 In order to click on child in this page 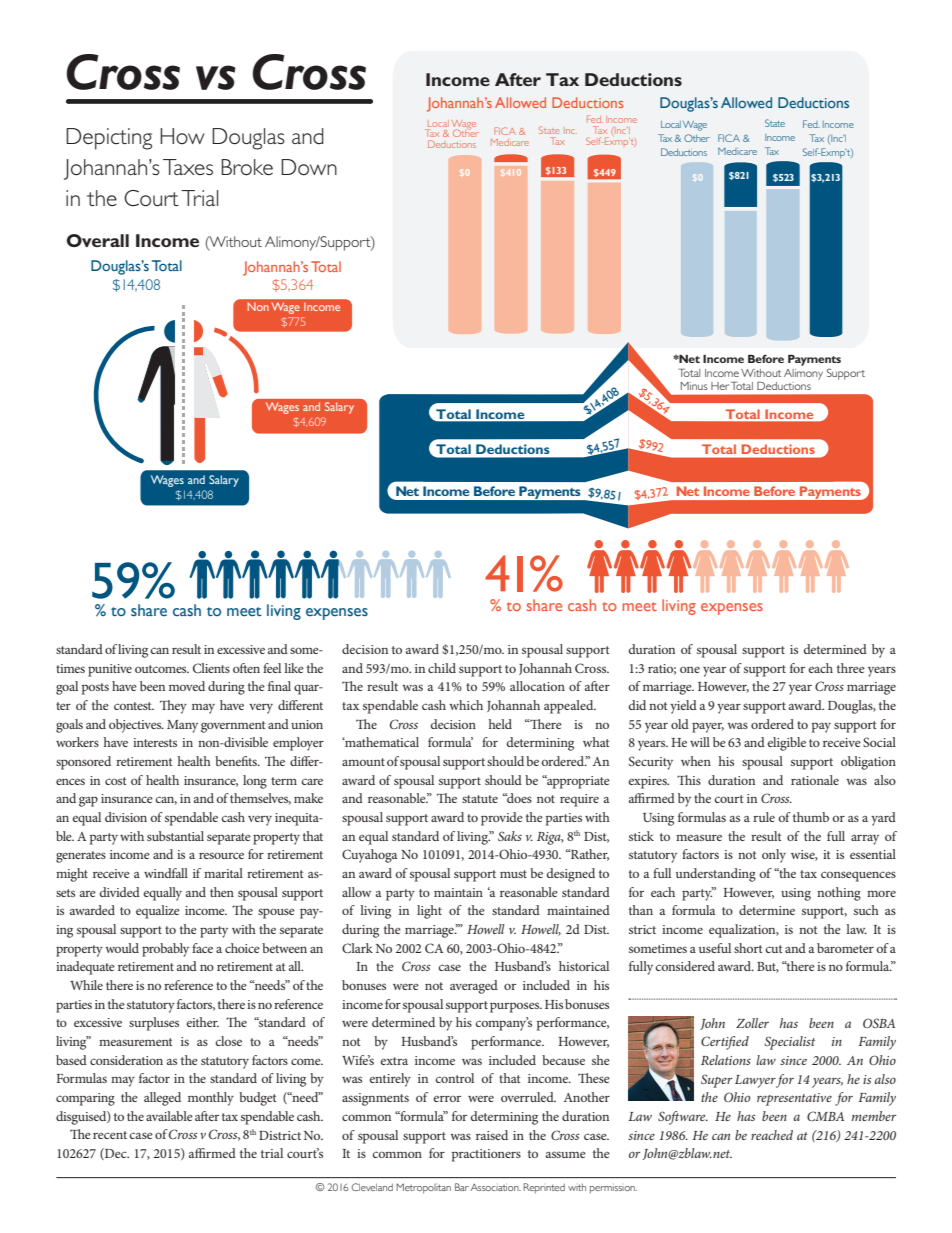, I will do `click(442, 668)`.
